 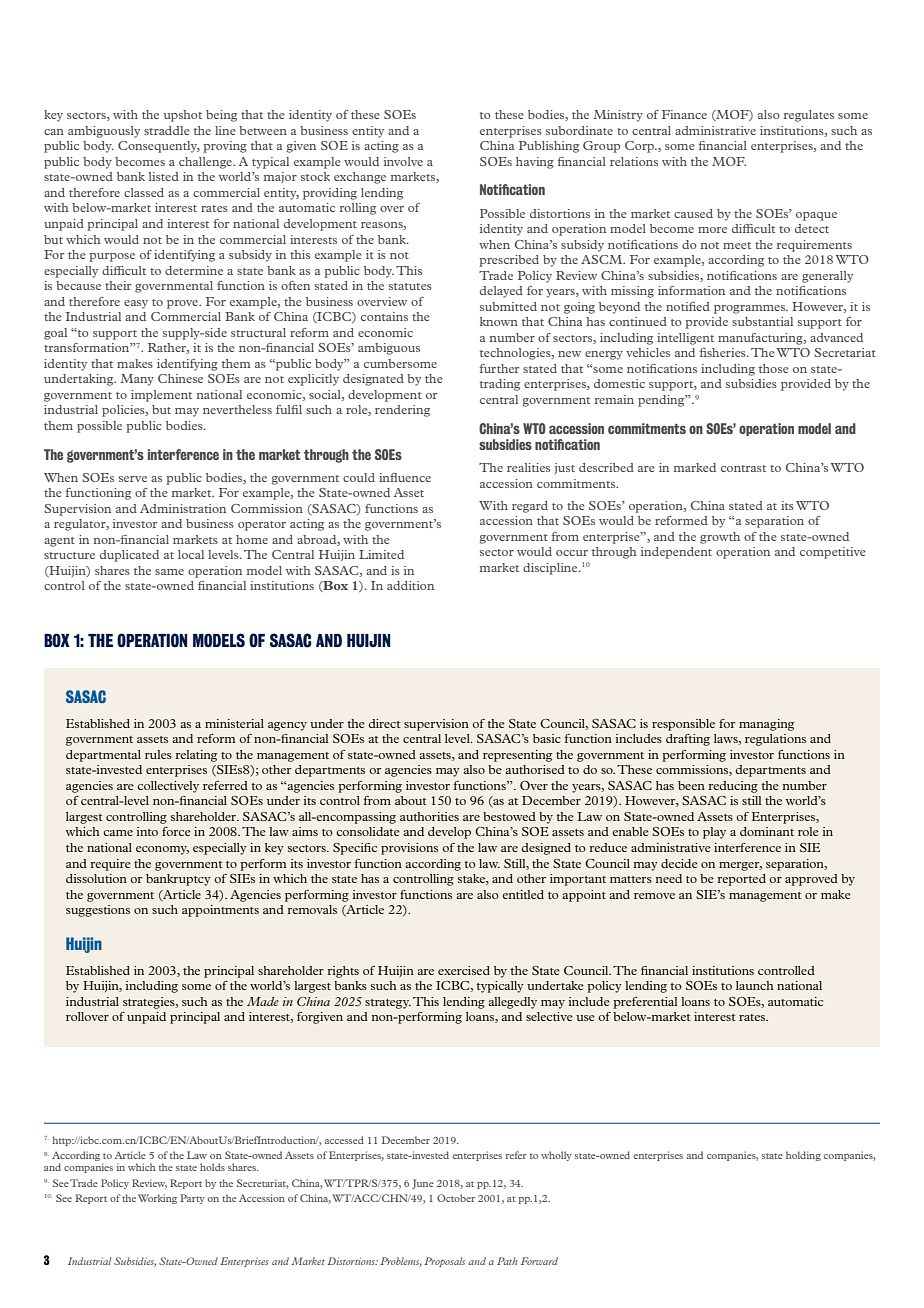 I want to click on influence, so click(x=405, y=477).
